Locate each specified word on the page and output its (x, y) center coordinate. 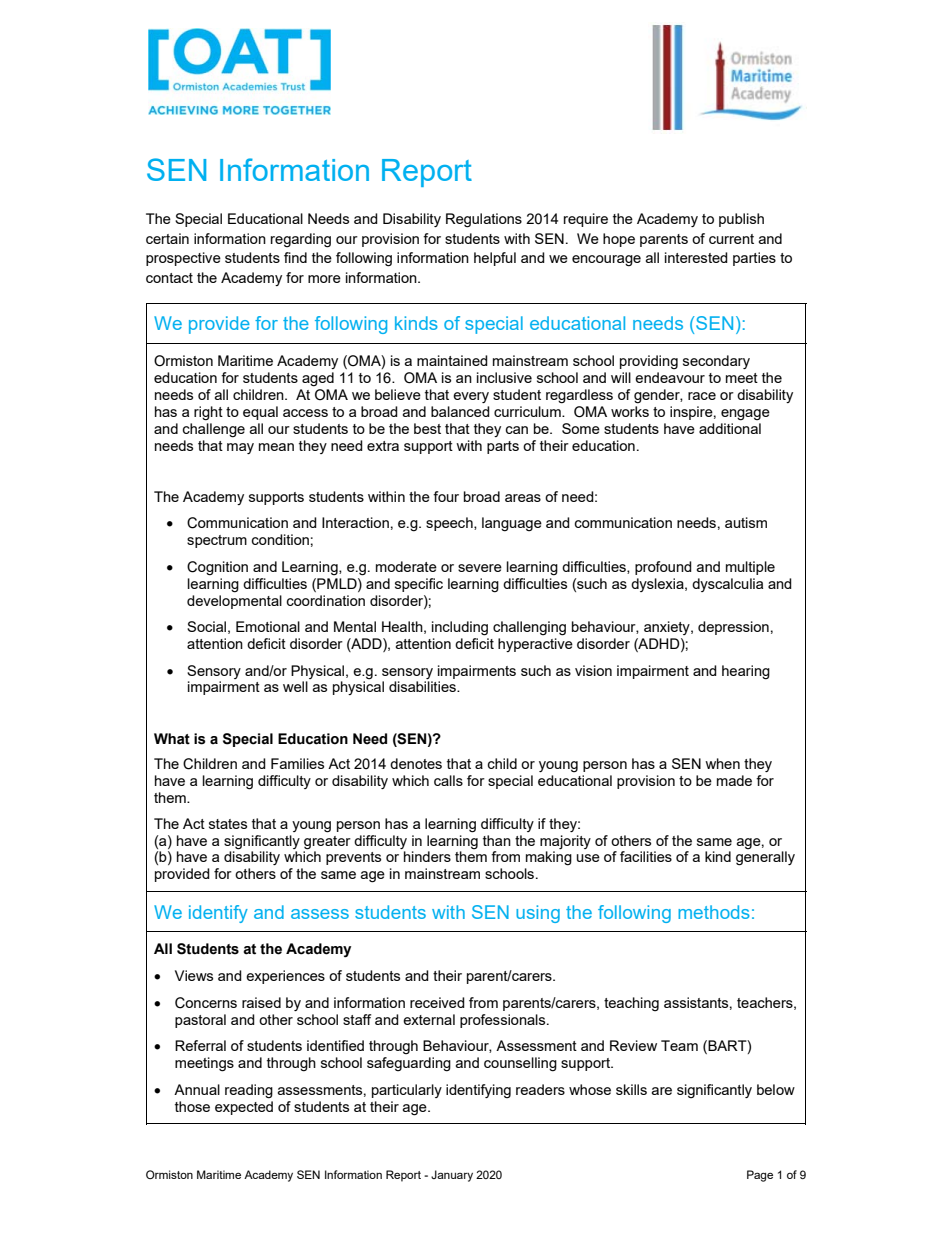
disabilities (423, 686)
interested (696, 257)
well (295, 686)
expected (244, 1106)
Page (760, 1176)
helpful (495, 259)
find (295, 257)
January (452, 1176)
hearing (746, 672)
